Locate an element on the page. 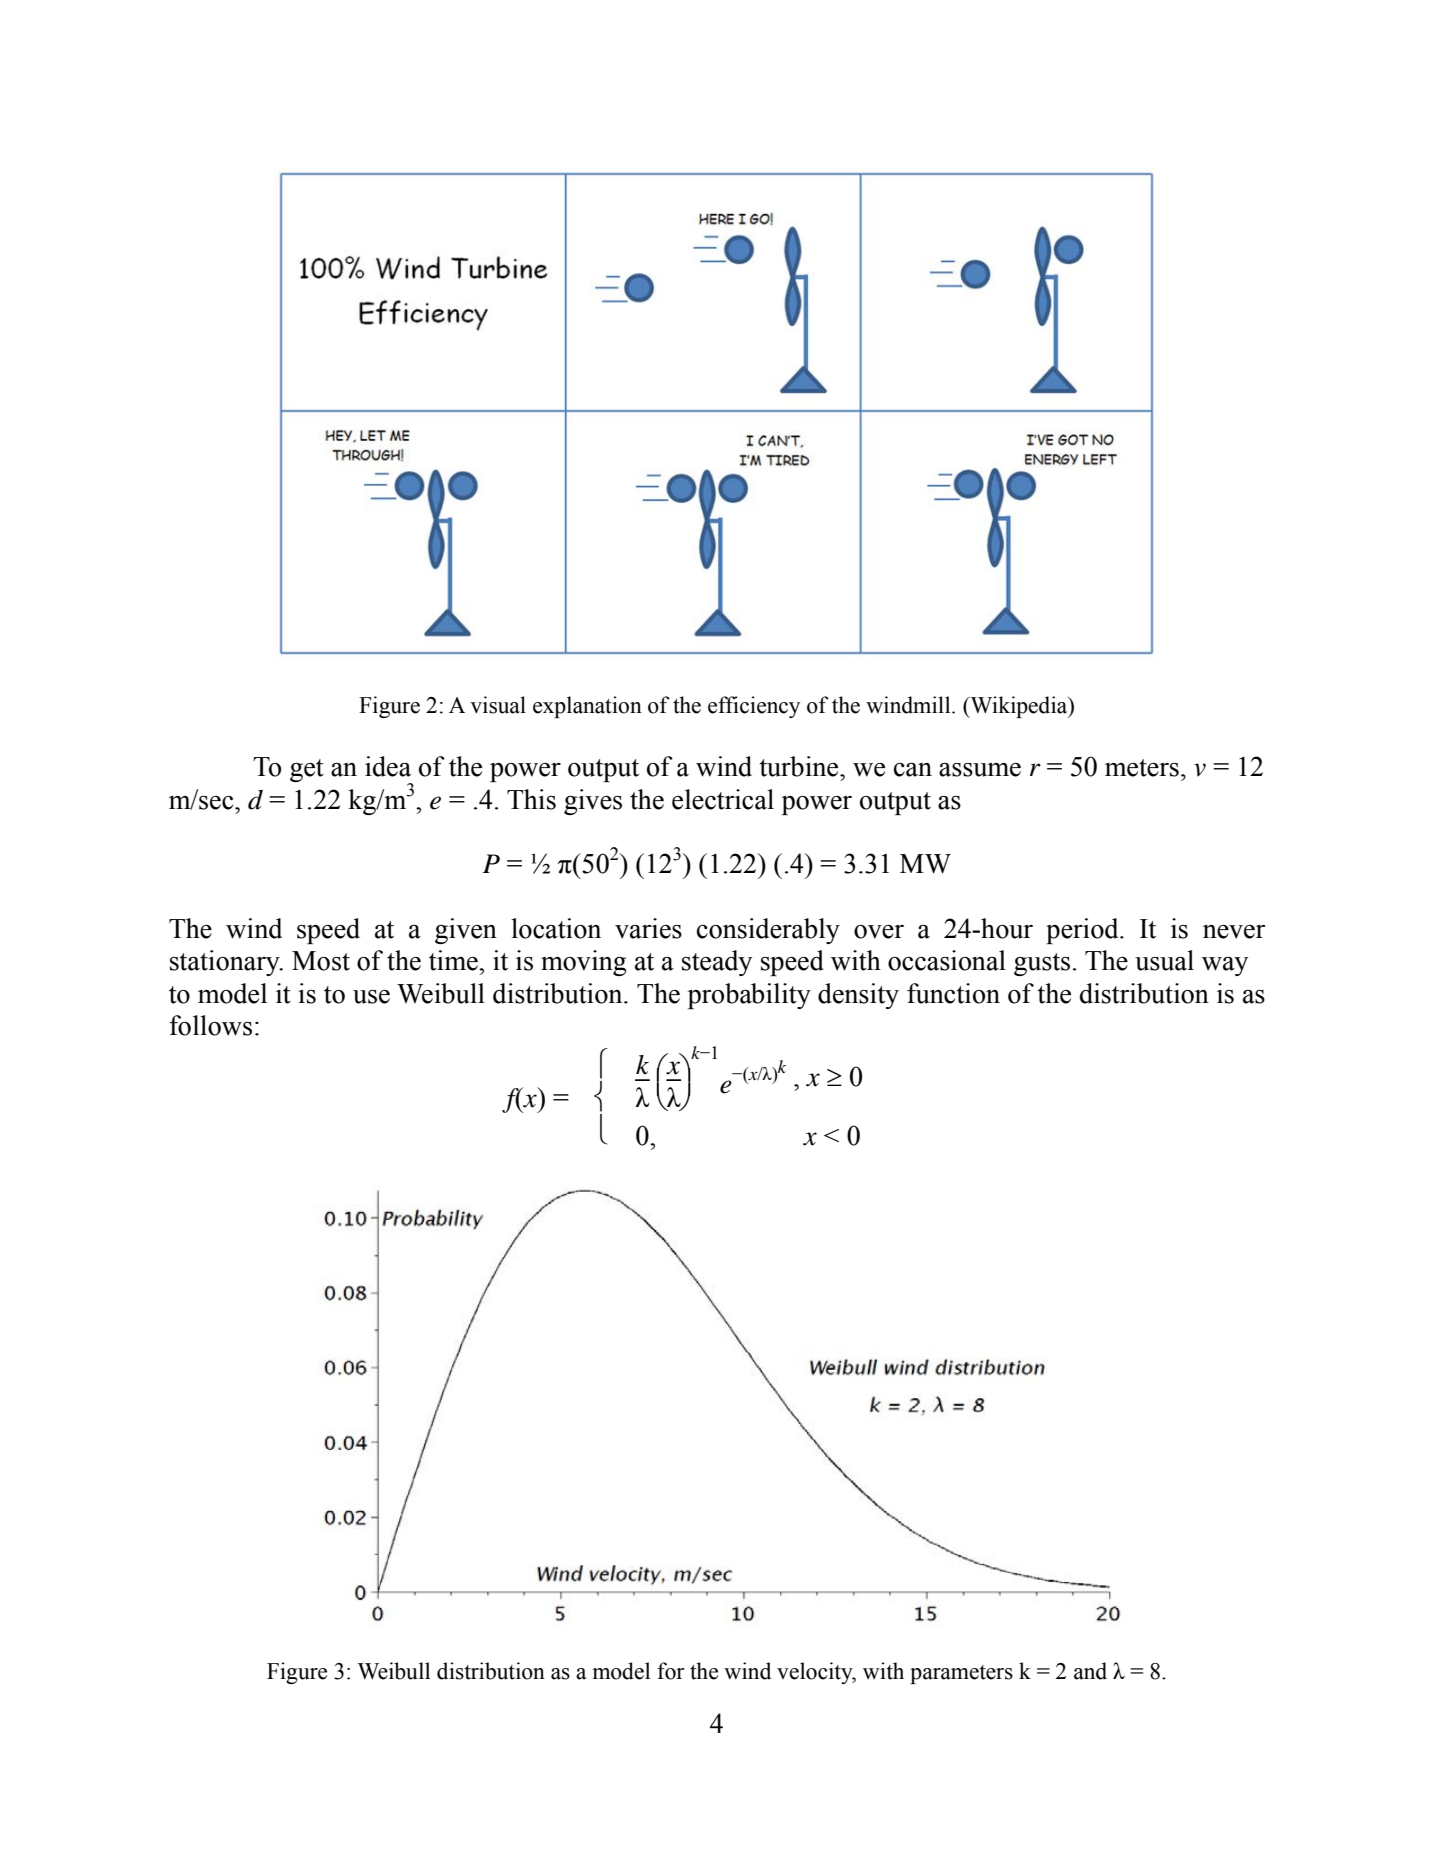 The image size is (1434, 1856). get is located at coordinates (307, 770).
